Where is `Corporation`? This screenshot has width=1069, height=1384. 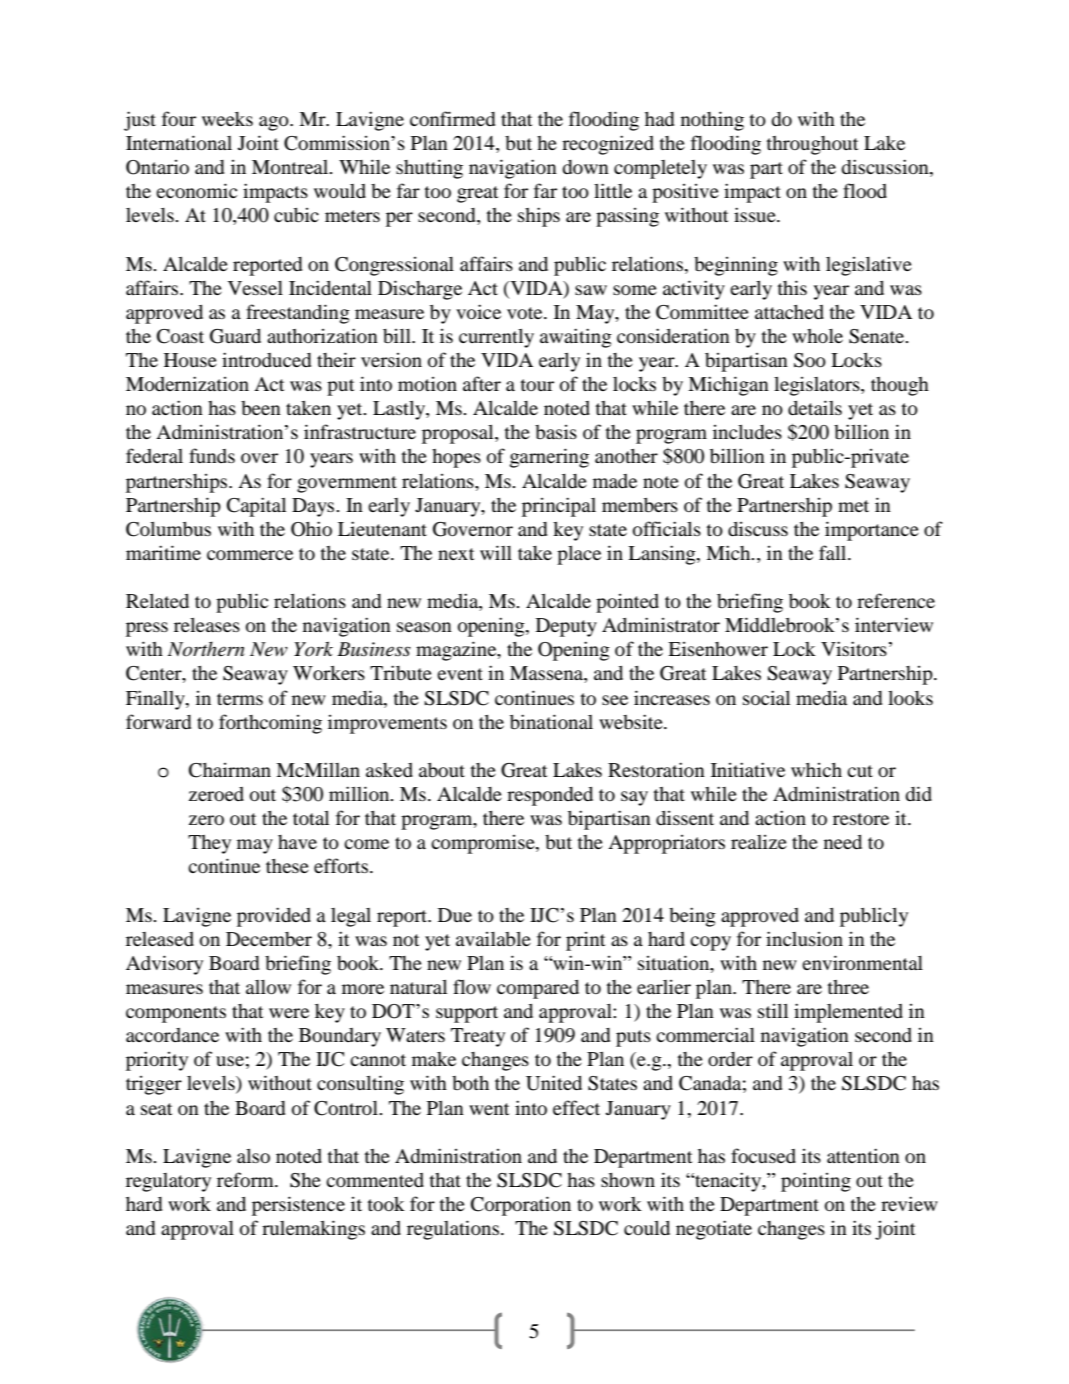 Corporation is located at coordinates (521, 1206).
